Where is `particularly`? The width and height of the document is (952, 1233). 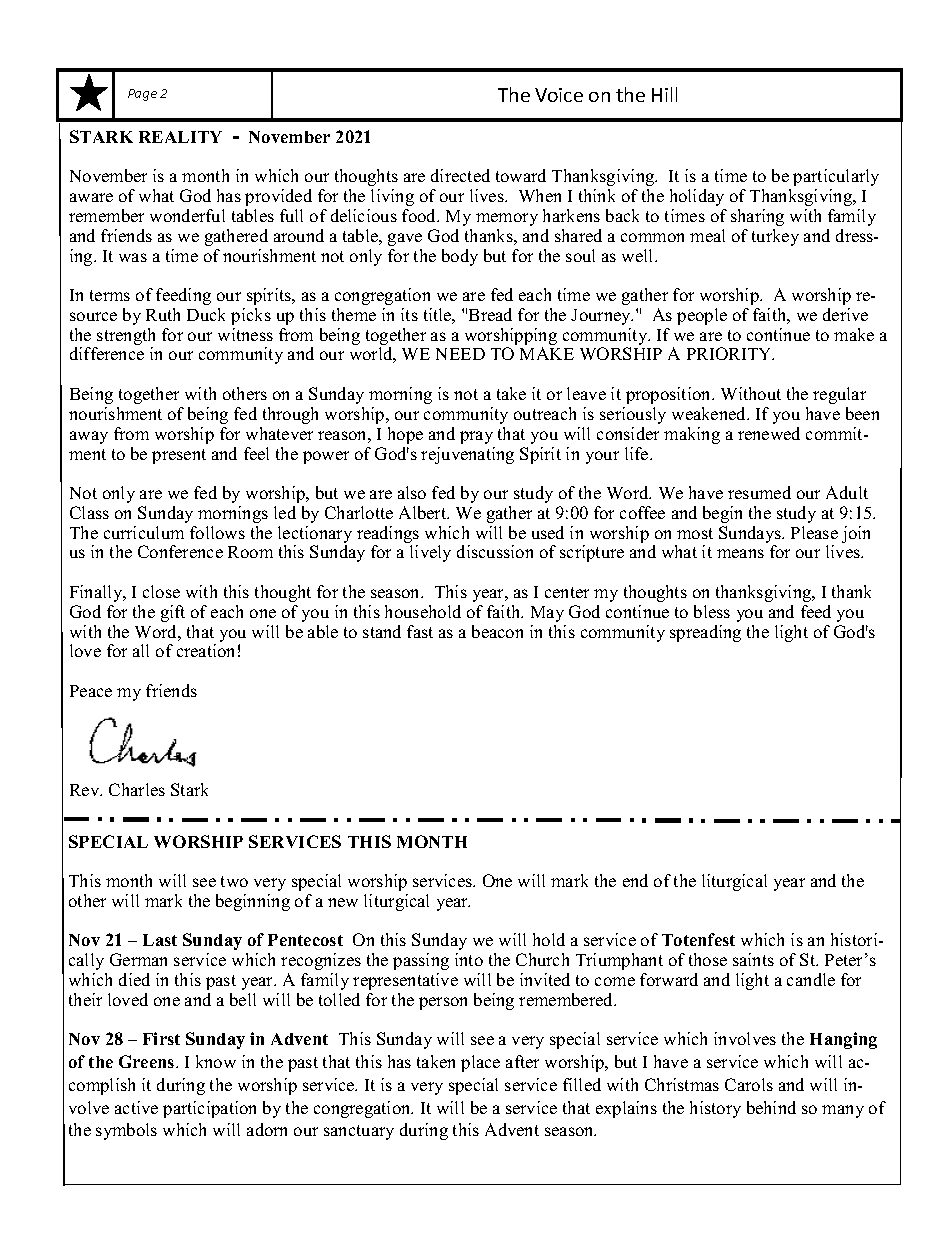
particularly is located at coordinates (836, 177).
